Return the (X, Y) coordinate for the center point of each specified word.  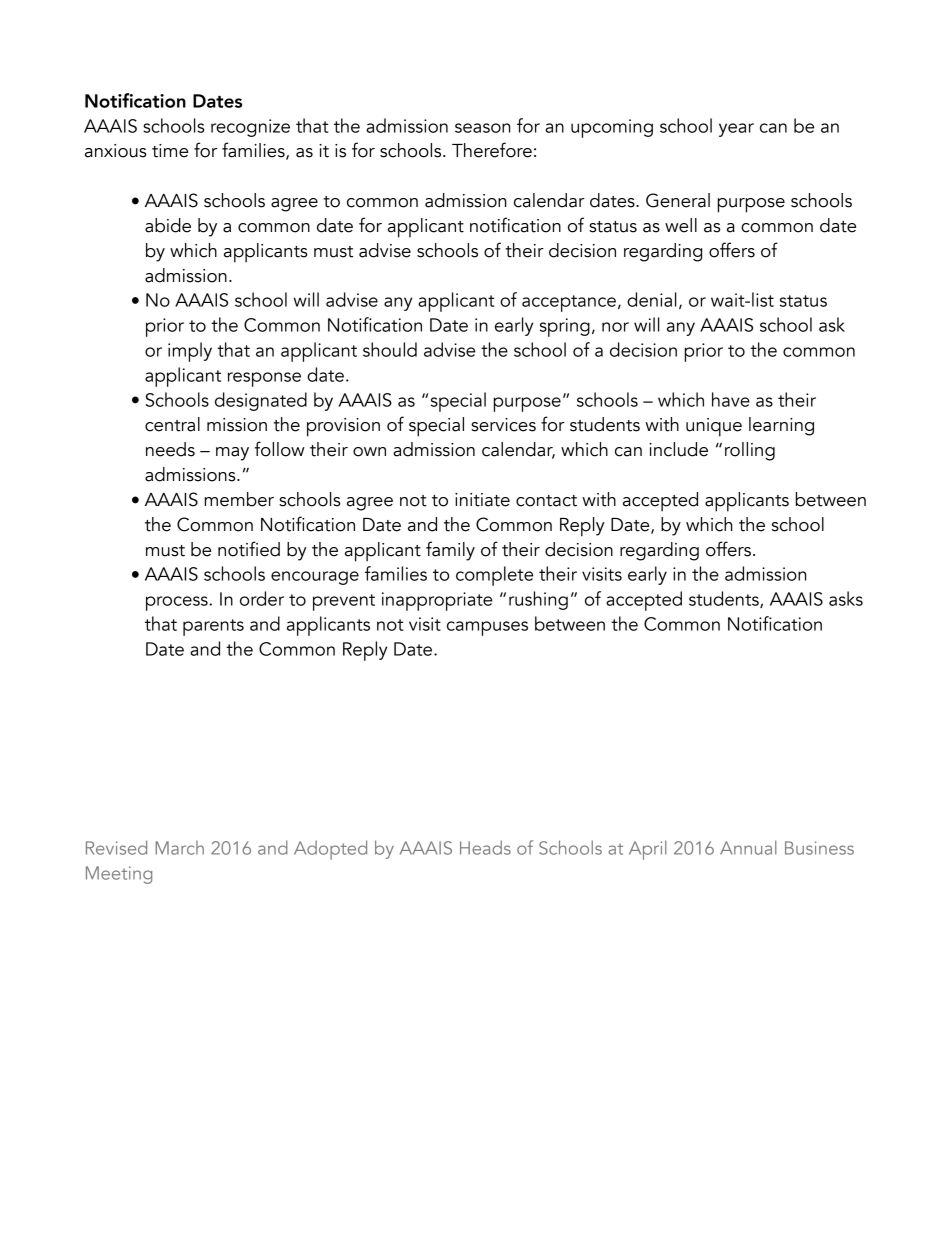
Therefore (492, 150)
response (264, 379)
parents (213, 627)
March (179, 848)
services (503, 425)
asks (846, 598)
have (731, 399)
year (736, 130)
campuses (487, 628)
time (170, 151)
